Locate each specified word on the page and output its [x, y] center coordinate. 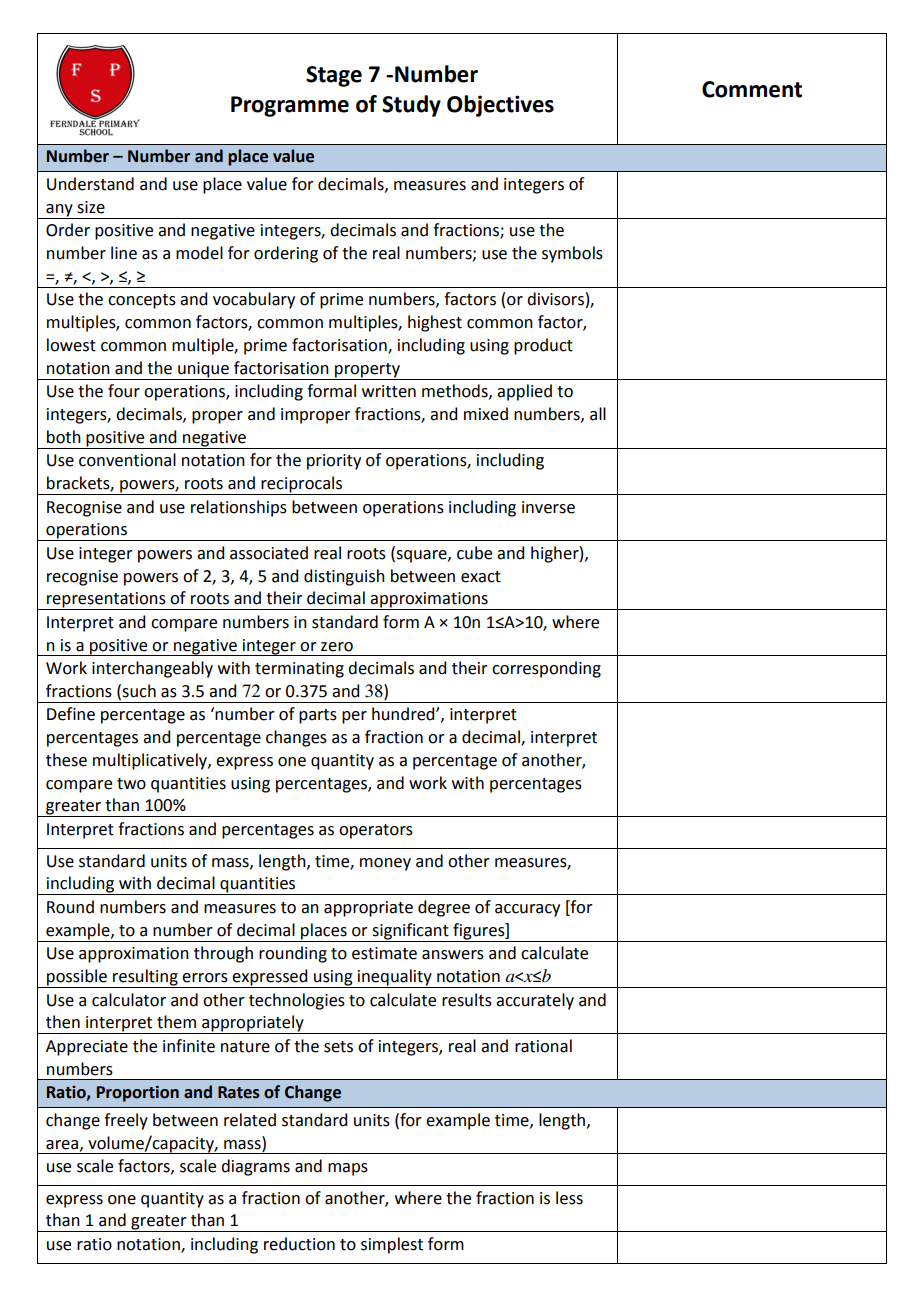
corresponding [546, 669]
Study [411, 106]
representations [106, 601]
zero [337, 647]
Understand [90, 184]
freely [126, 1121]
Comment [752, 89]
